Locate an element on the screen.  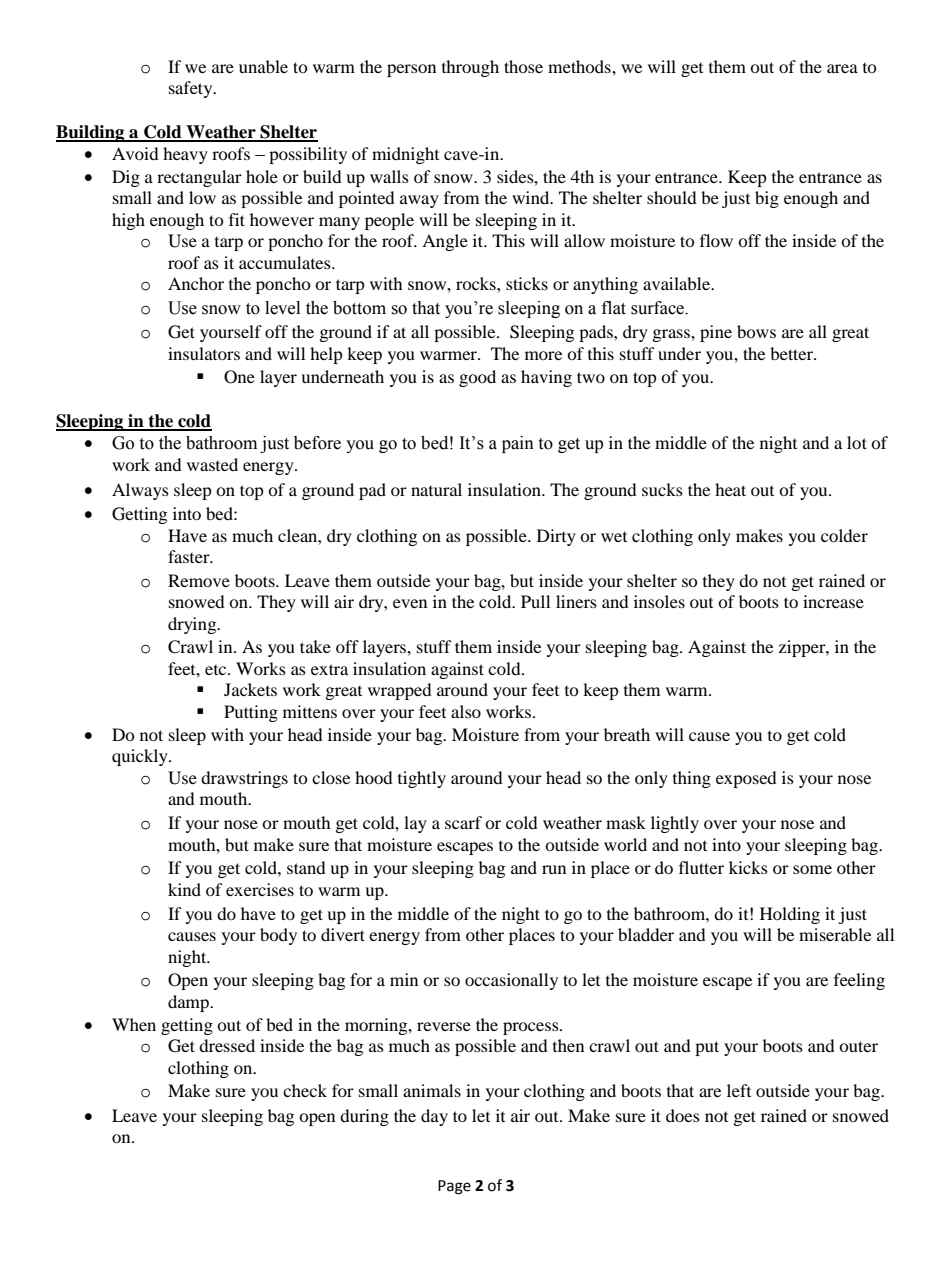
Holding is located at coordinates (790, 915).
